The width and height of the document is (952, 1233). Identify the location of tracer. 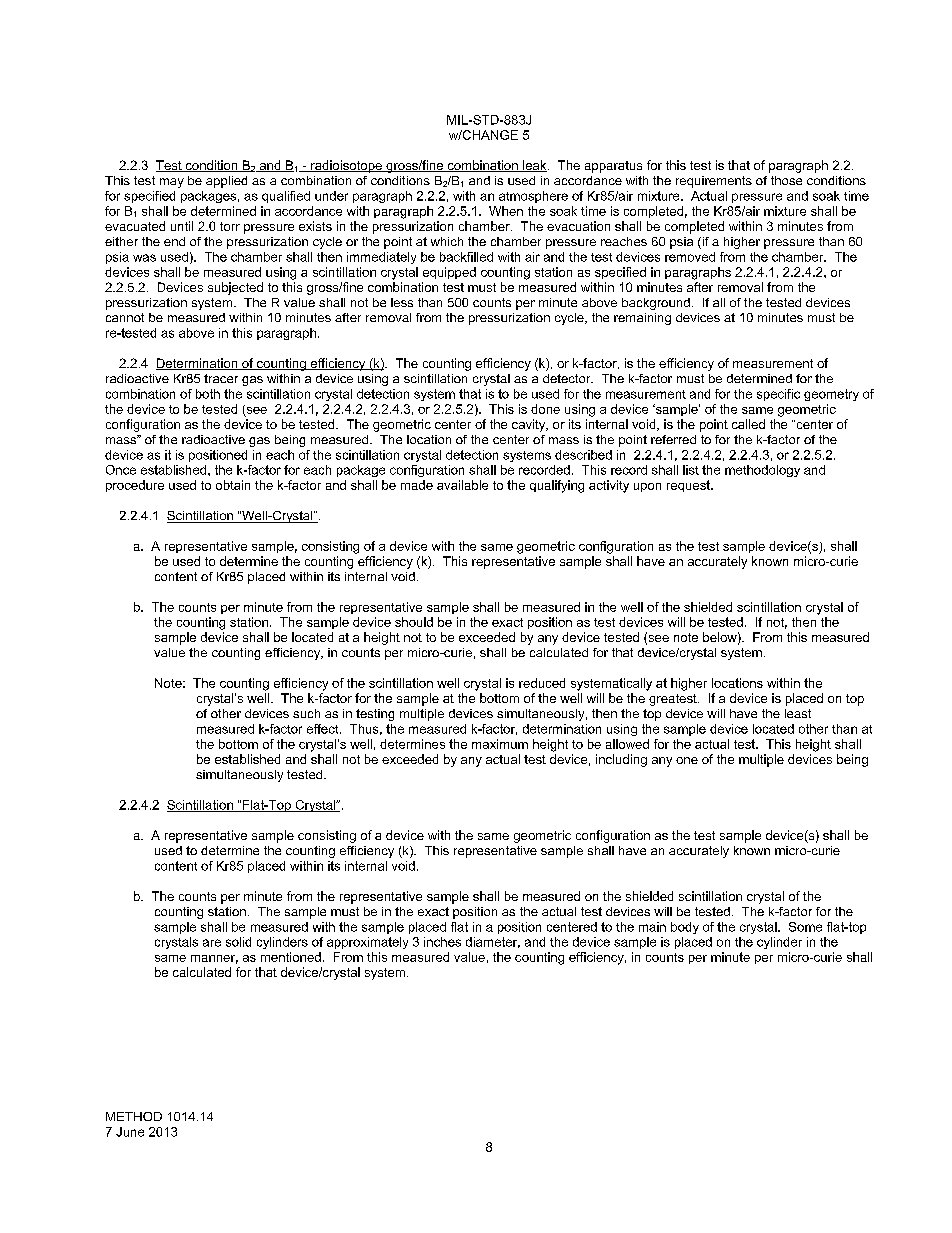
(221, 378).
